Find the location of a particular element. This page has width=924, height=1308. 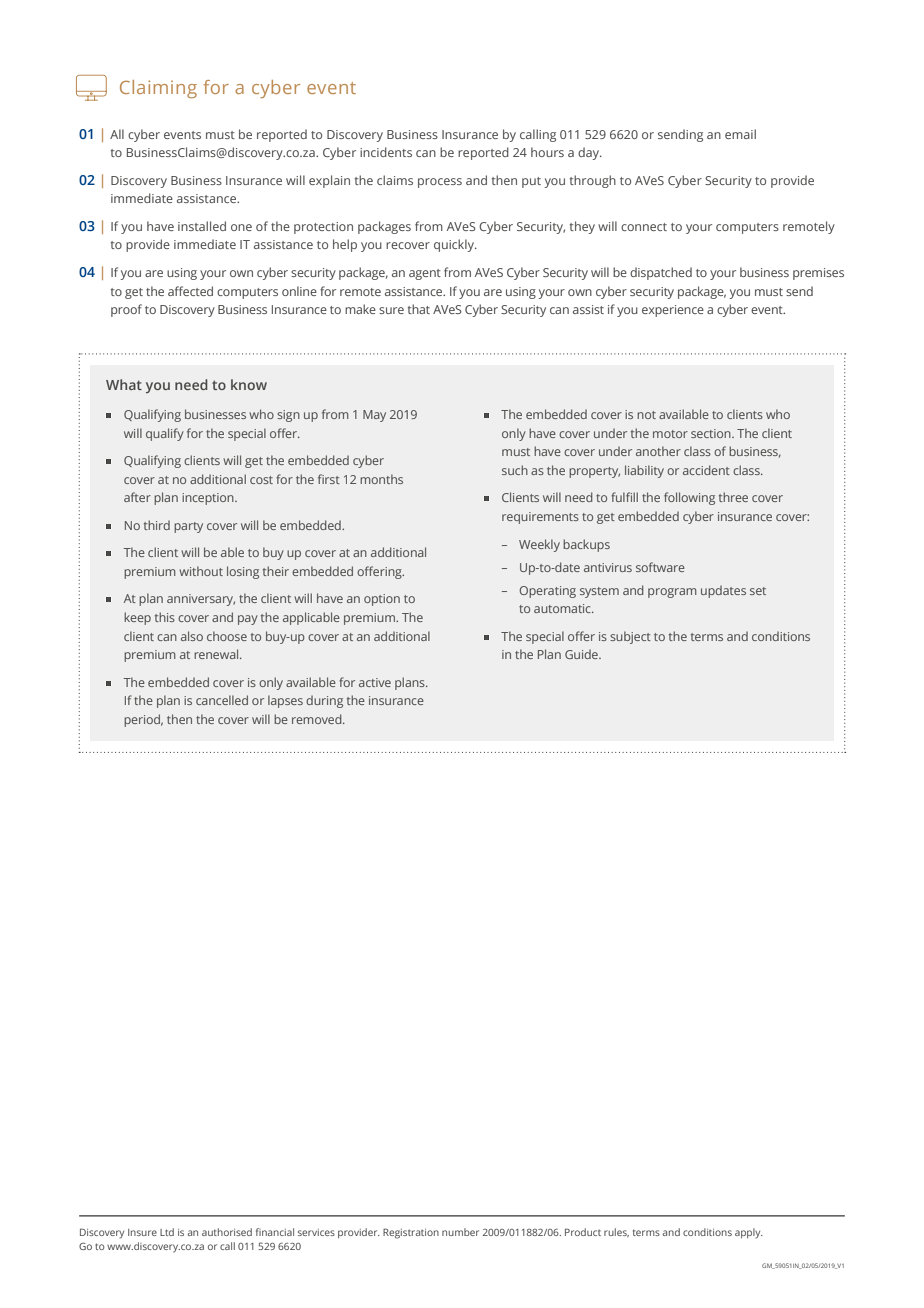

authorised is located at coordinates (227, 1232).
